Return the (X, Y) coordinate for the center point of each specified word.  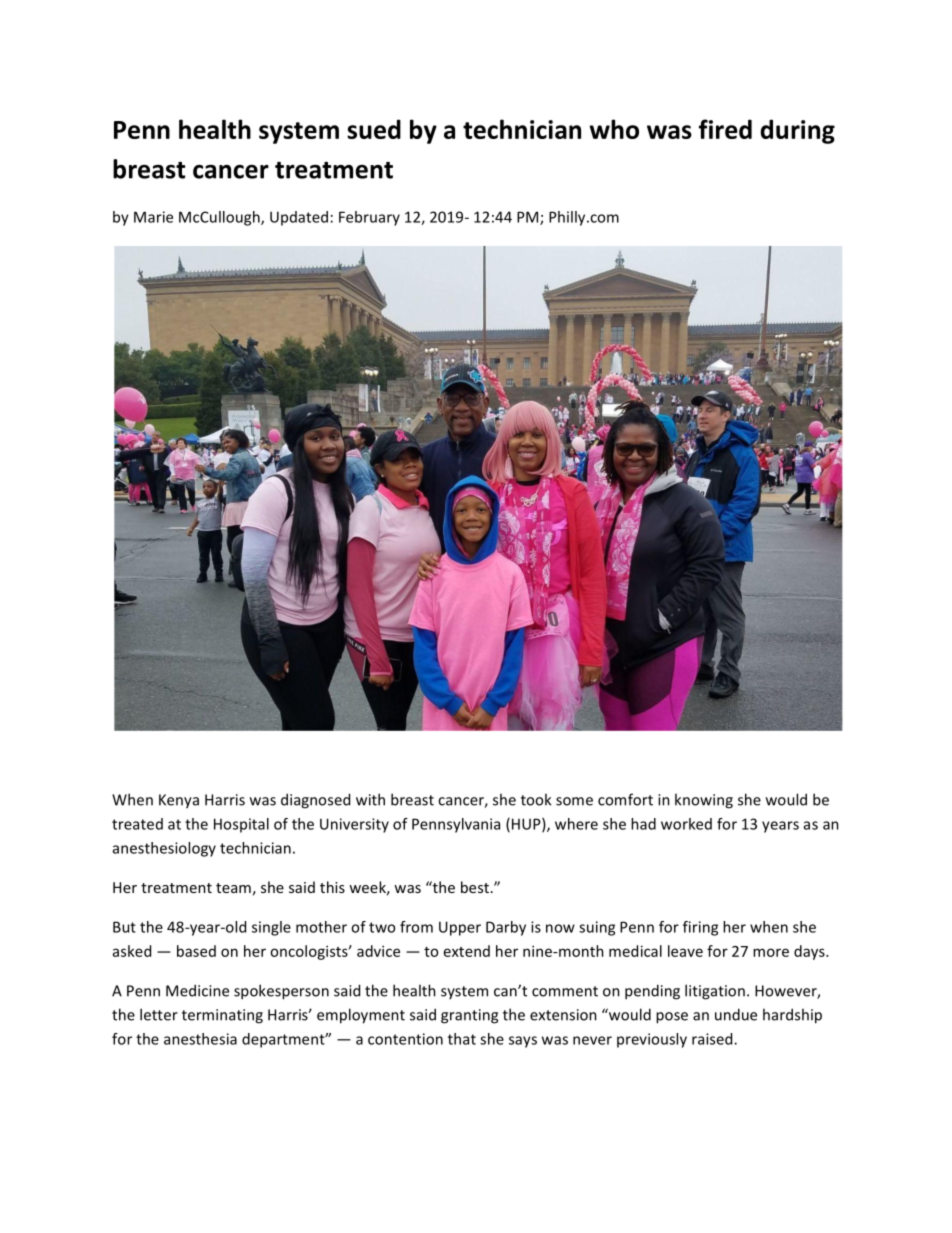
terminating (222, 1016)
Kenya (179, 801)
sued (374, 129)
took (536, 799)
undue (736, 1014)
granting (469, 1016)
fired (725, 129)
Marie (153, 217)
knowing (704, 801)
